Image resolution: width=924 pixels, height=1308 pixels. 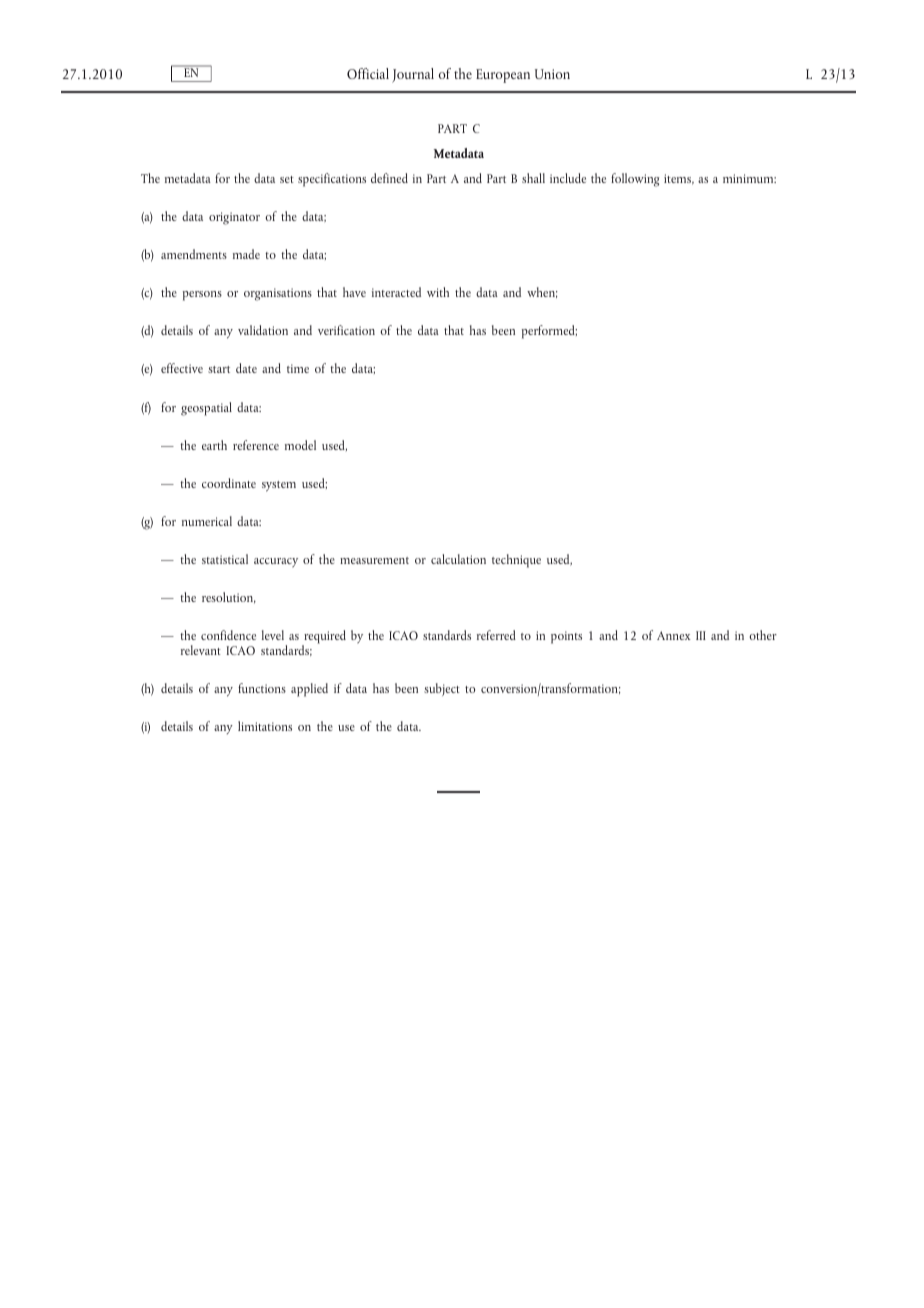 What do you see at coordinates (552, 74) in the screenshot?
I see `Union` at bounding box center [552, 74].
